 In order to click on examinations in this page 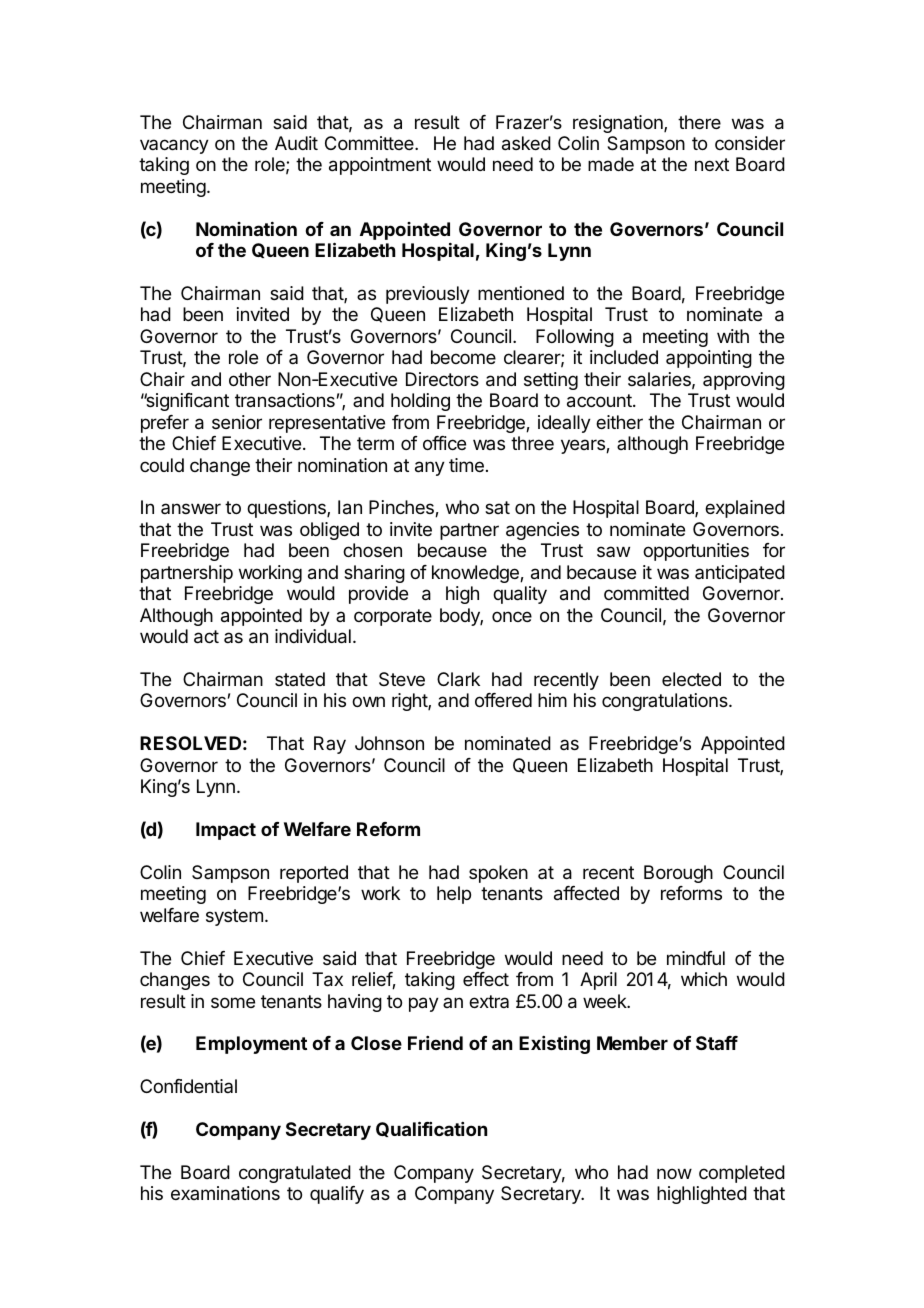, I will do `click(225, 1193)`.
